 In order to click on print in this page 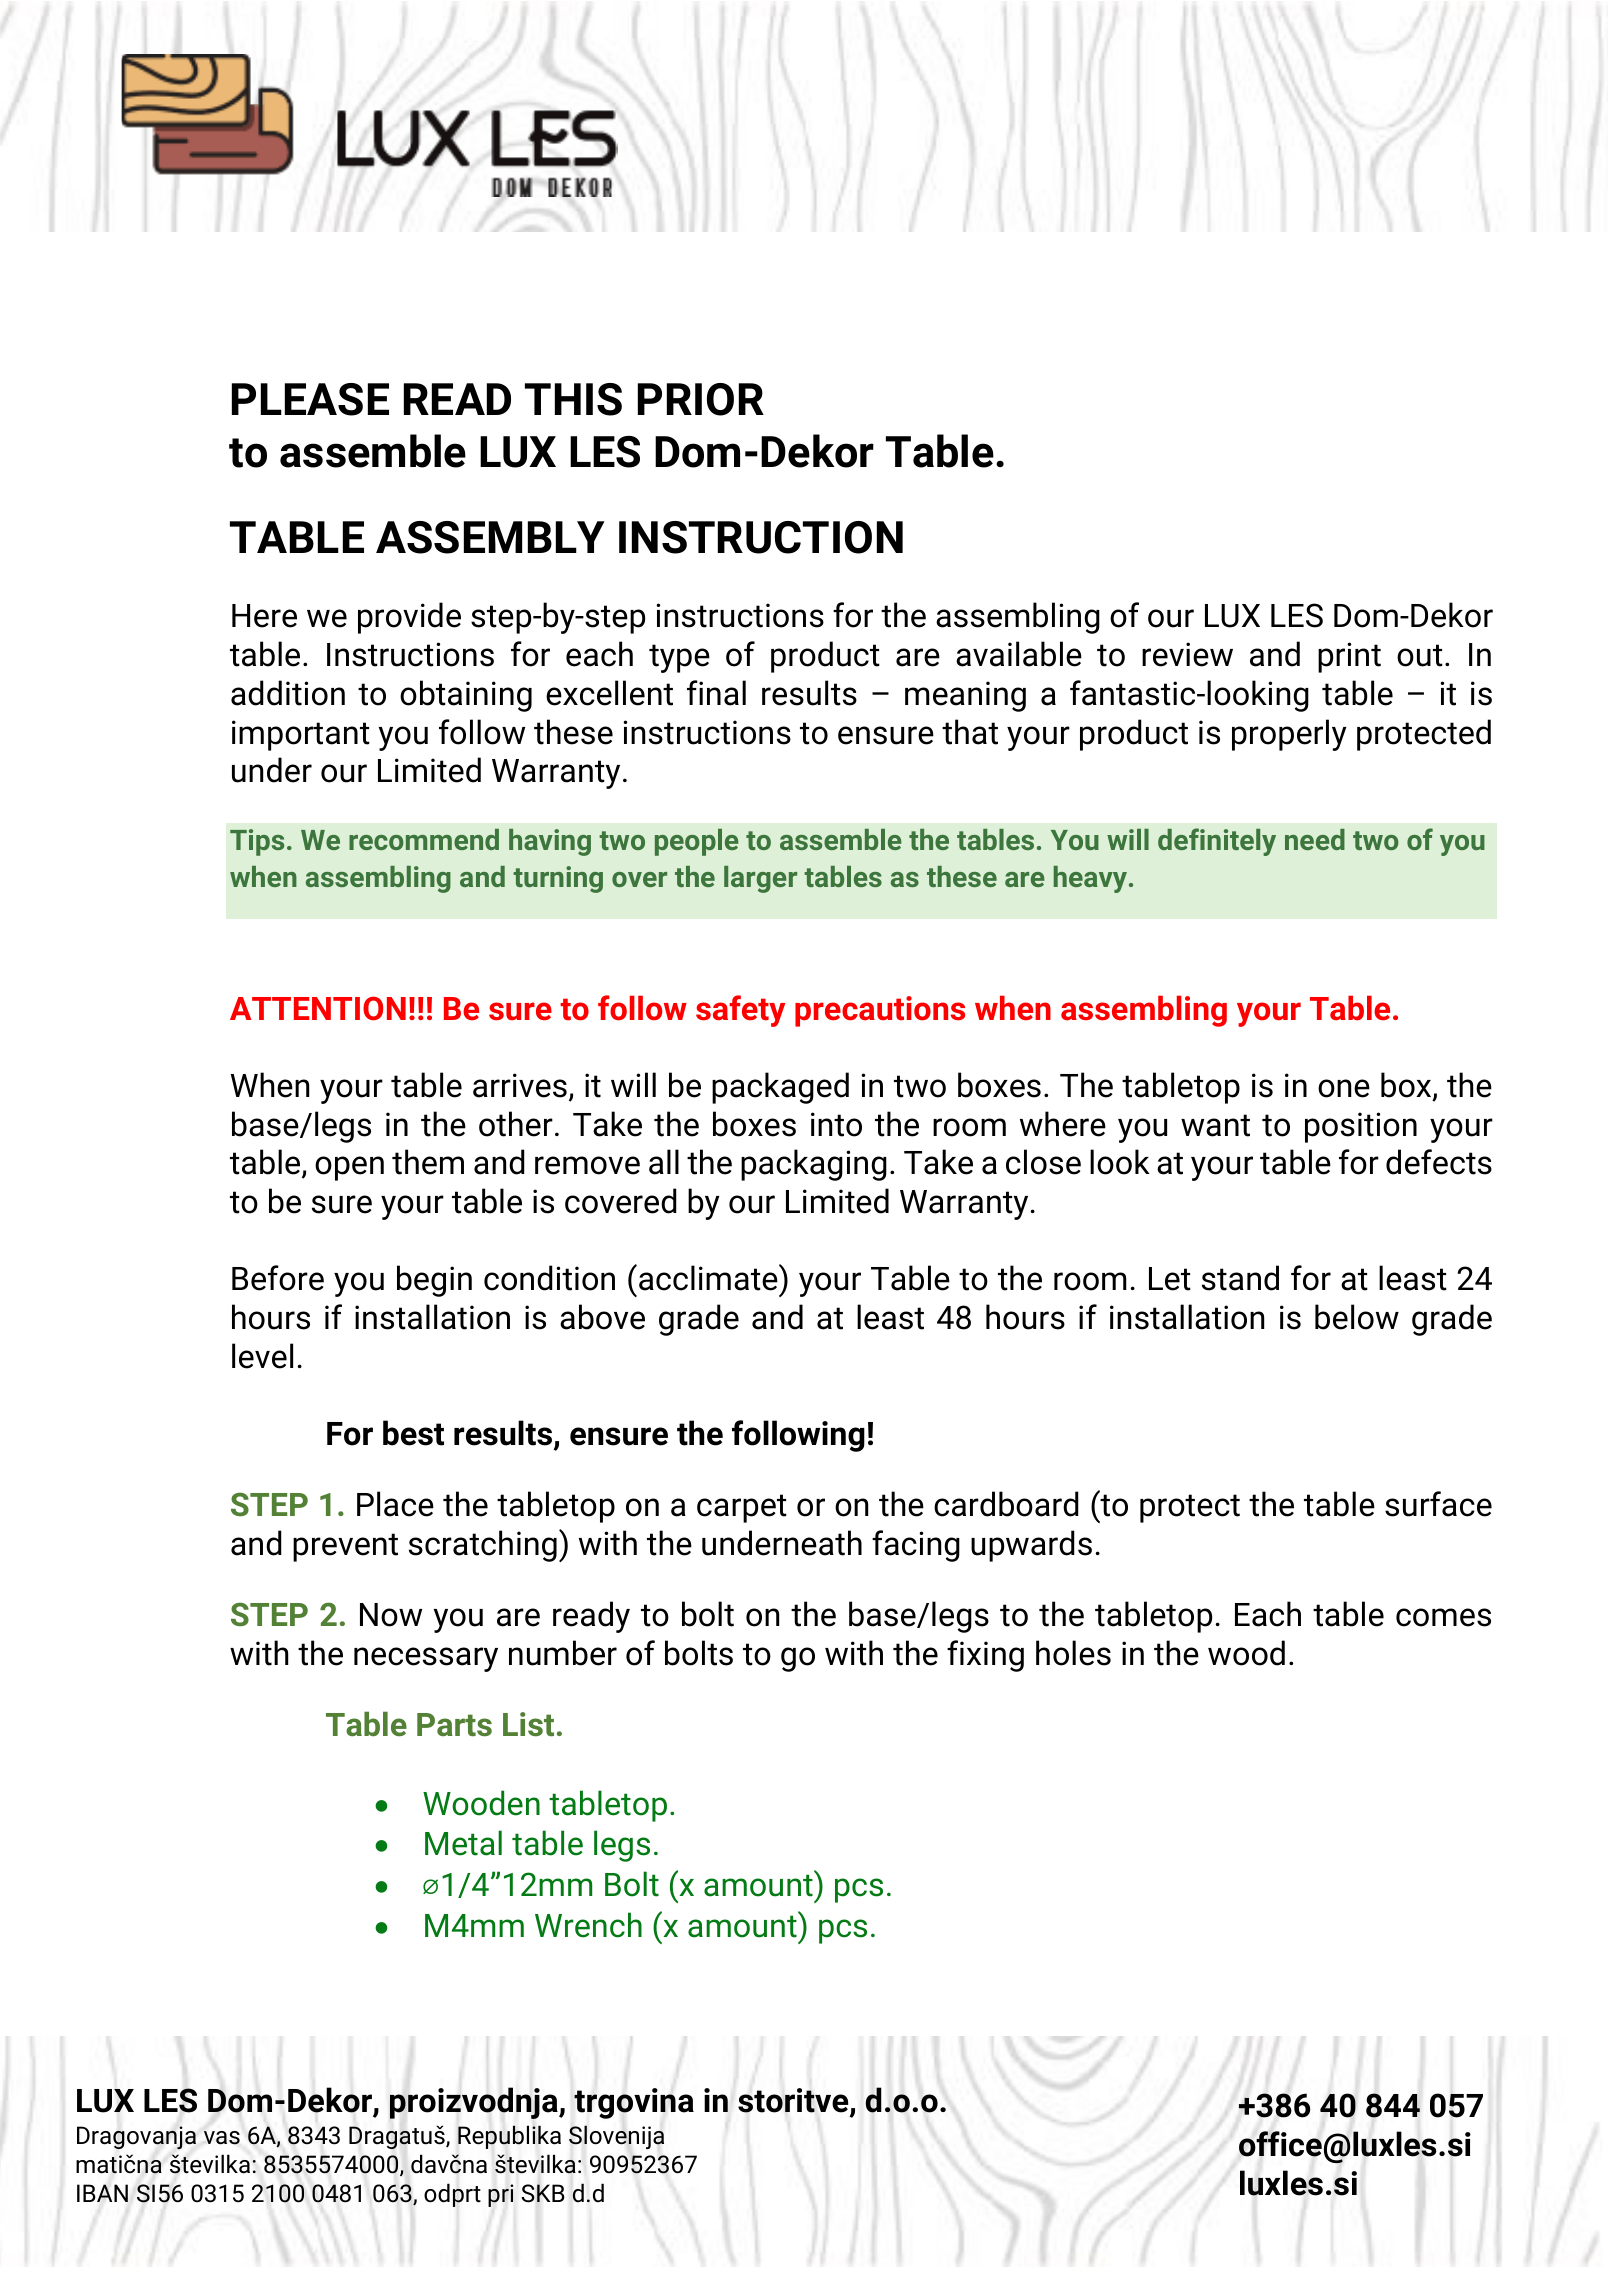, I will do `click(1349, 657)`.
